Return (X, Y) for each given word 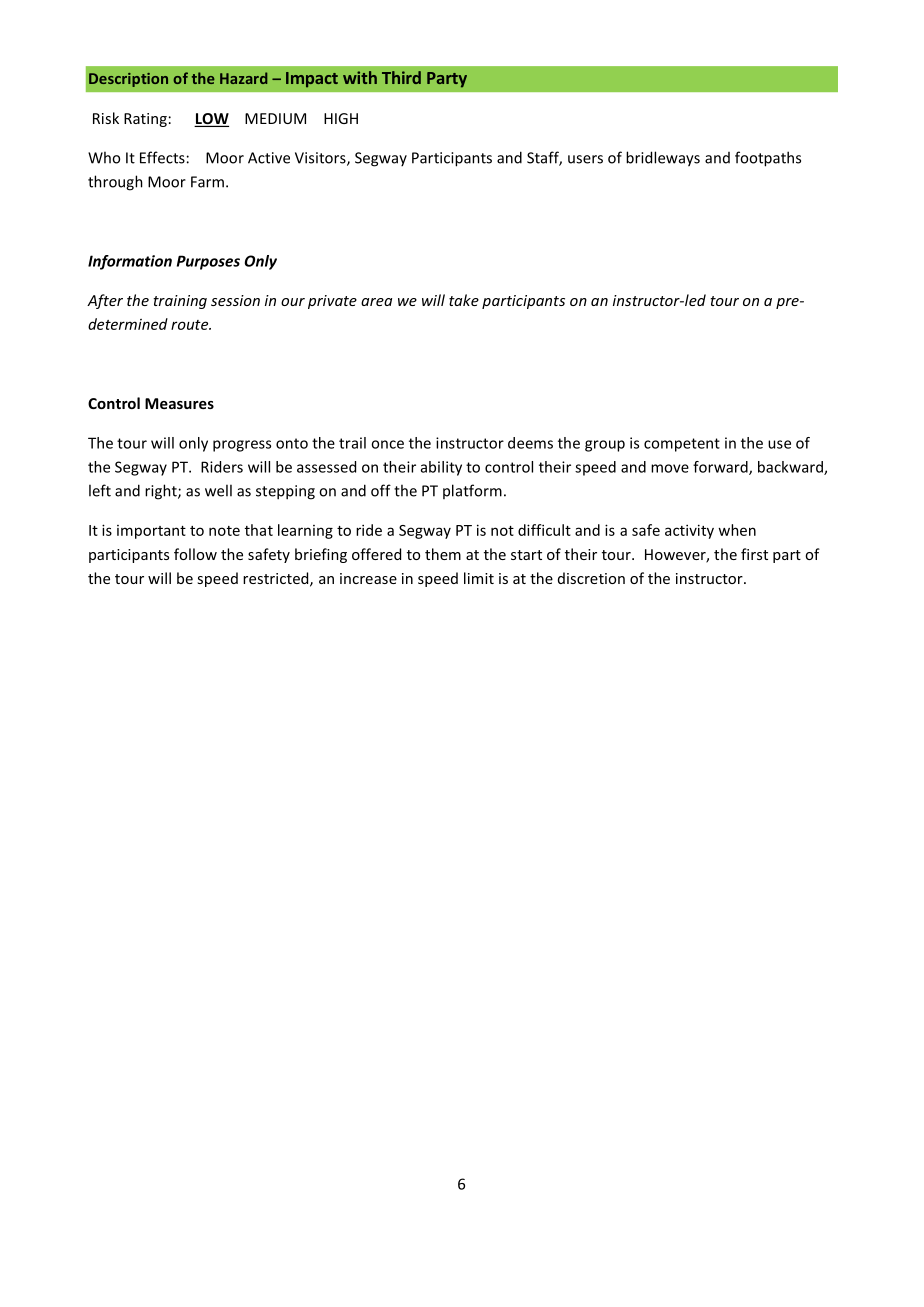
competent (682, 445)
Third (401, 77)
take (464, 300)
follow (195, 554)
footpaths (768, 159)
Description (128, 80)
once (387, 444)
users (585, 159)
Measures (179, 403)
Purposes (208, 262)
